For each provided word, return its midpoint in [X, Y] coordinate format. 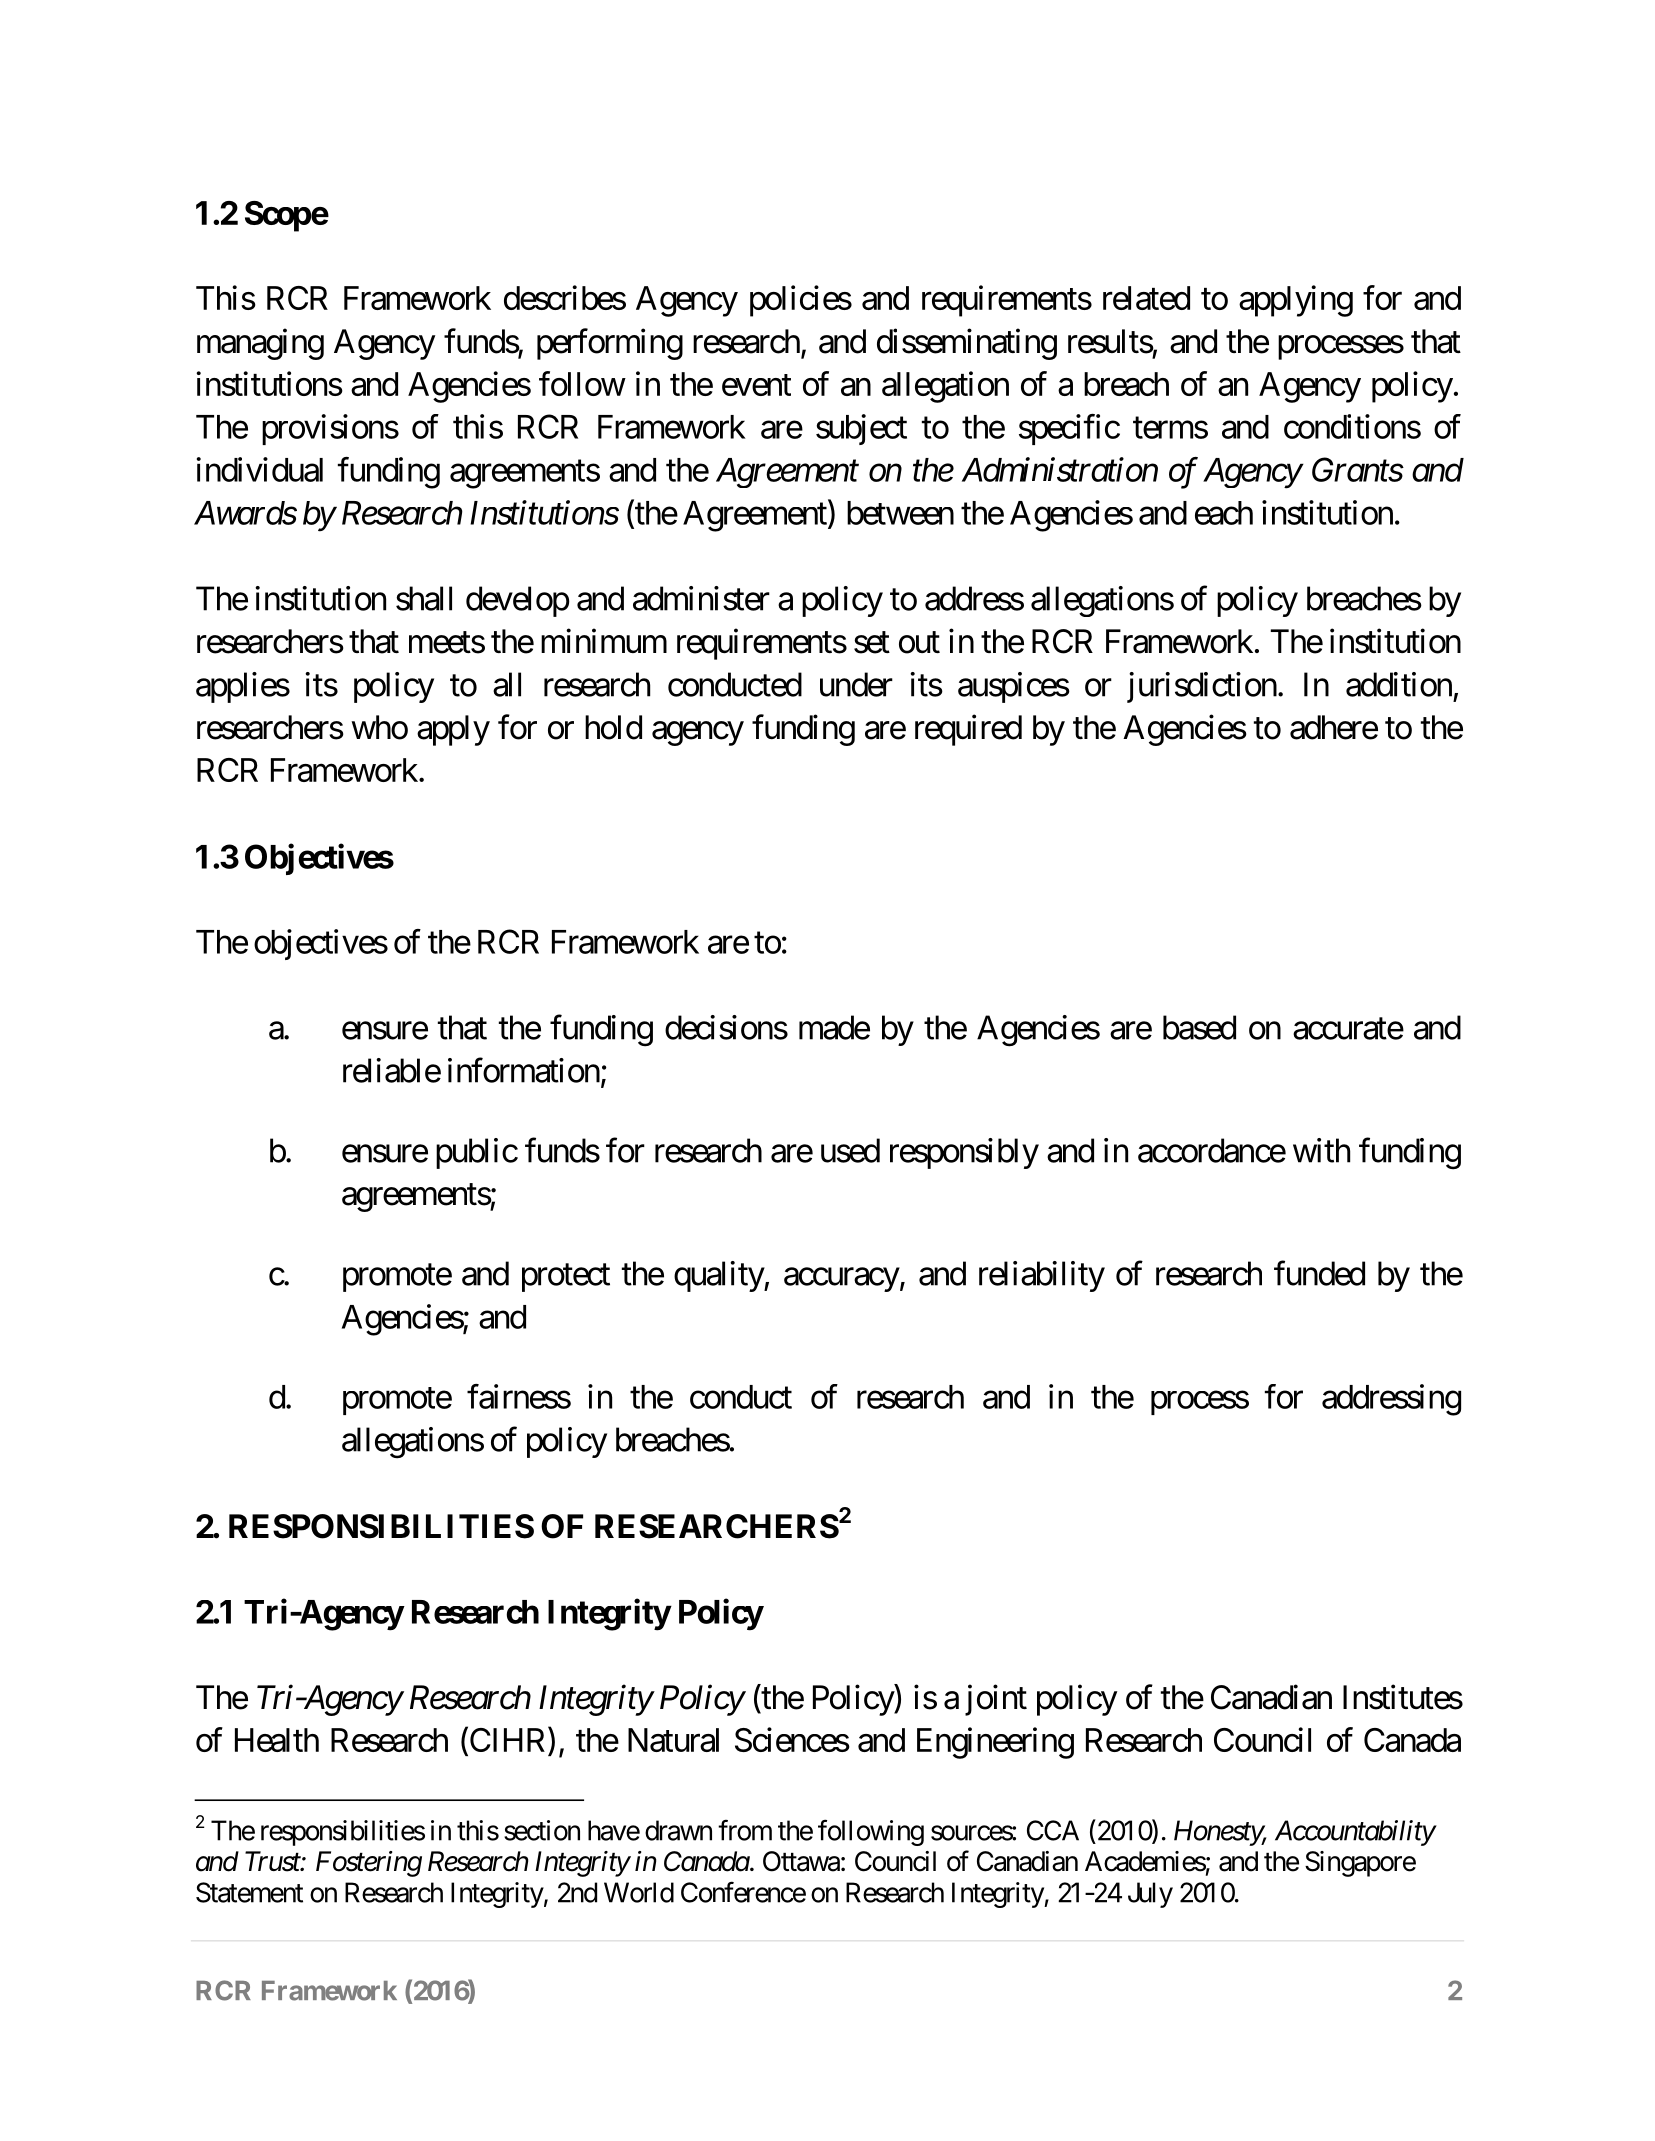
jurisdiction [1202, 687]
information [524, 1070]
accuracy [842, 1280]
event [756, 385]
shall [424, 598]
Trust [273, 1861]
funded [1319, 1273]
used [850, 1150]
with [1321, 1150]
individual [260, 469]
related [1146, 298]
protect [566, 1278]
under [856, 684]
